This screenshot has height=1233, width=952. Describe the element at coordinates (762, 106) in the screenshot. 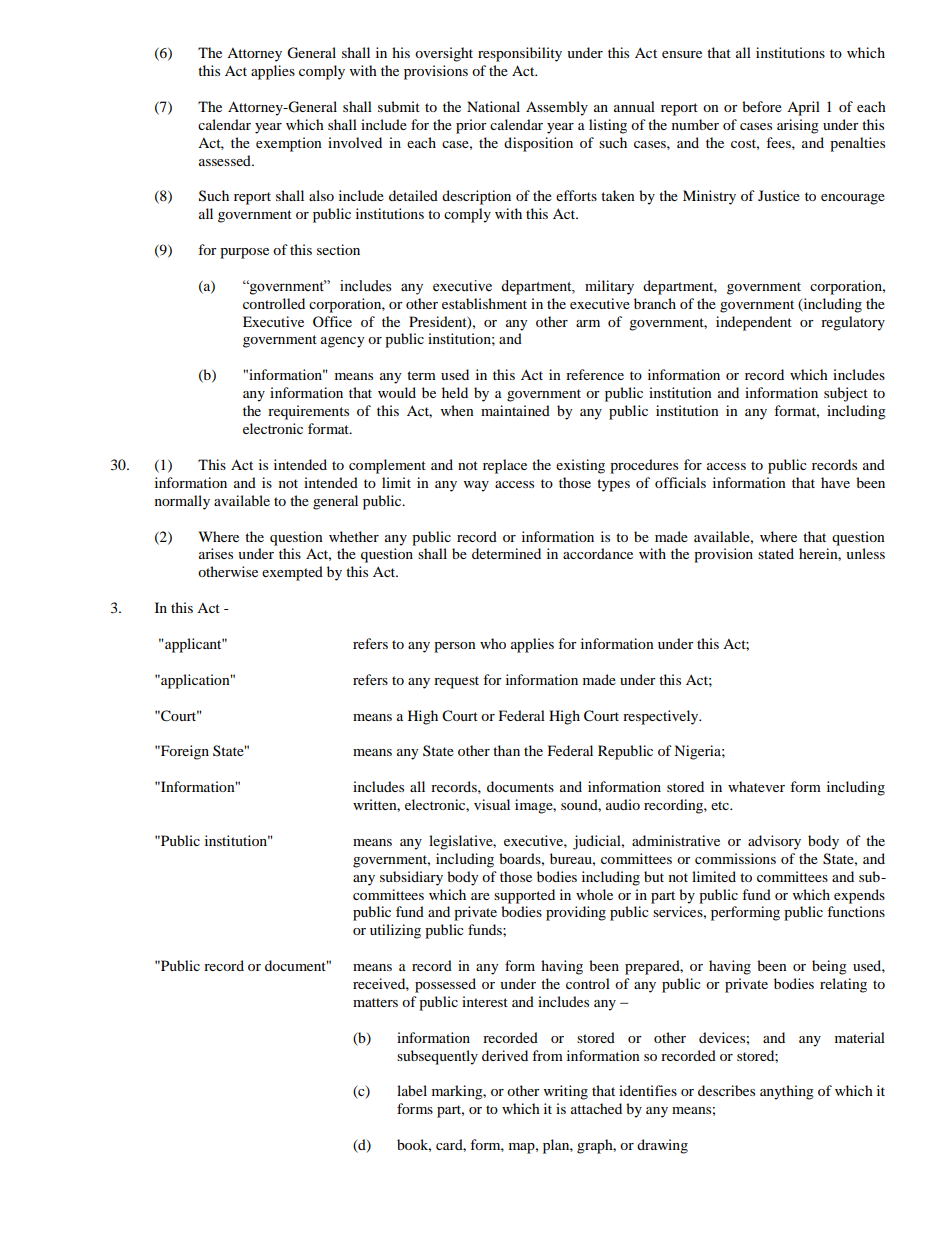

I see `before` at that location.
